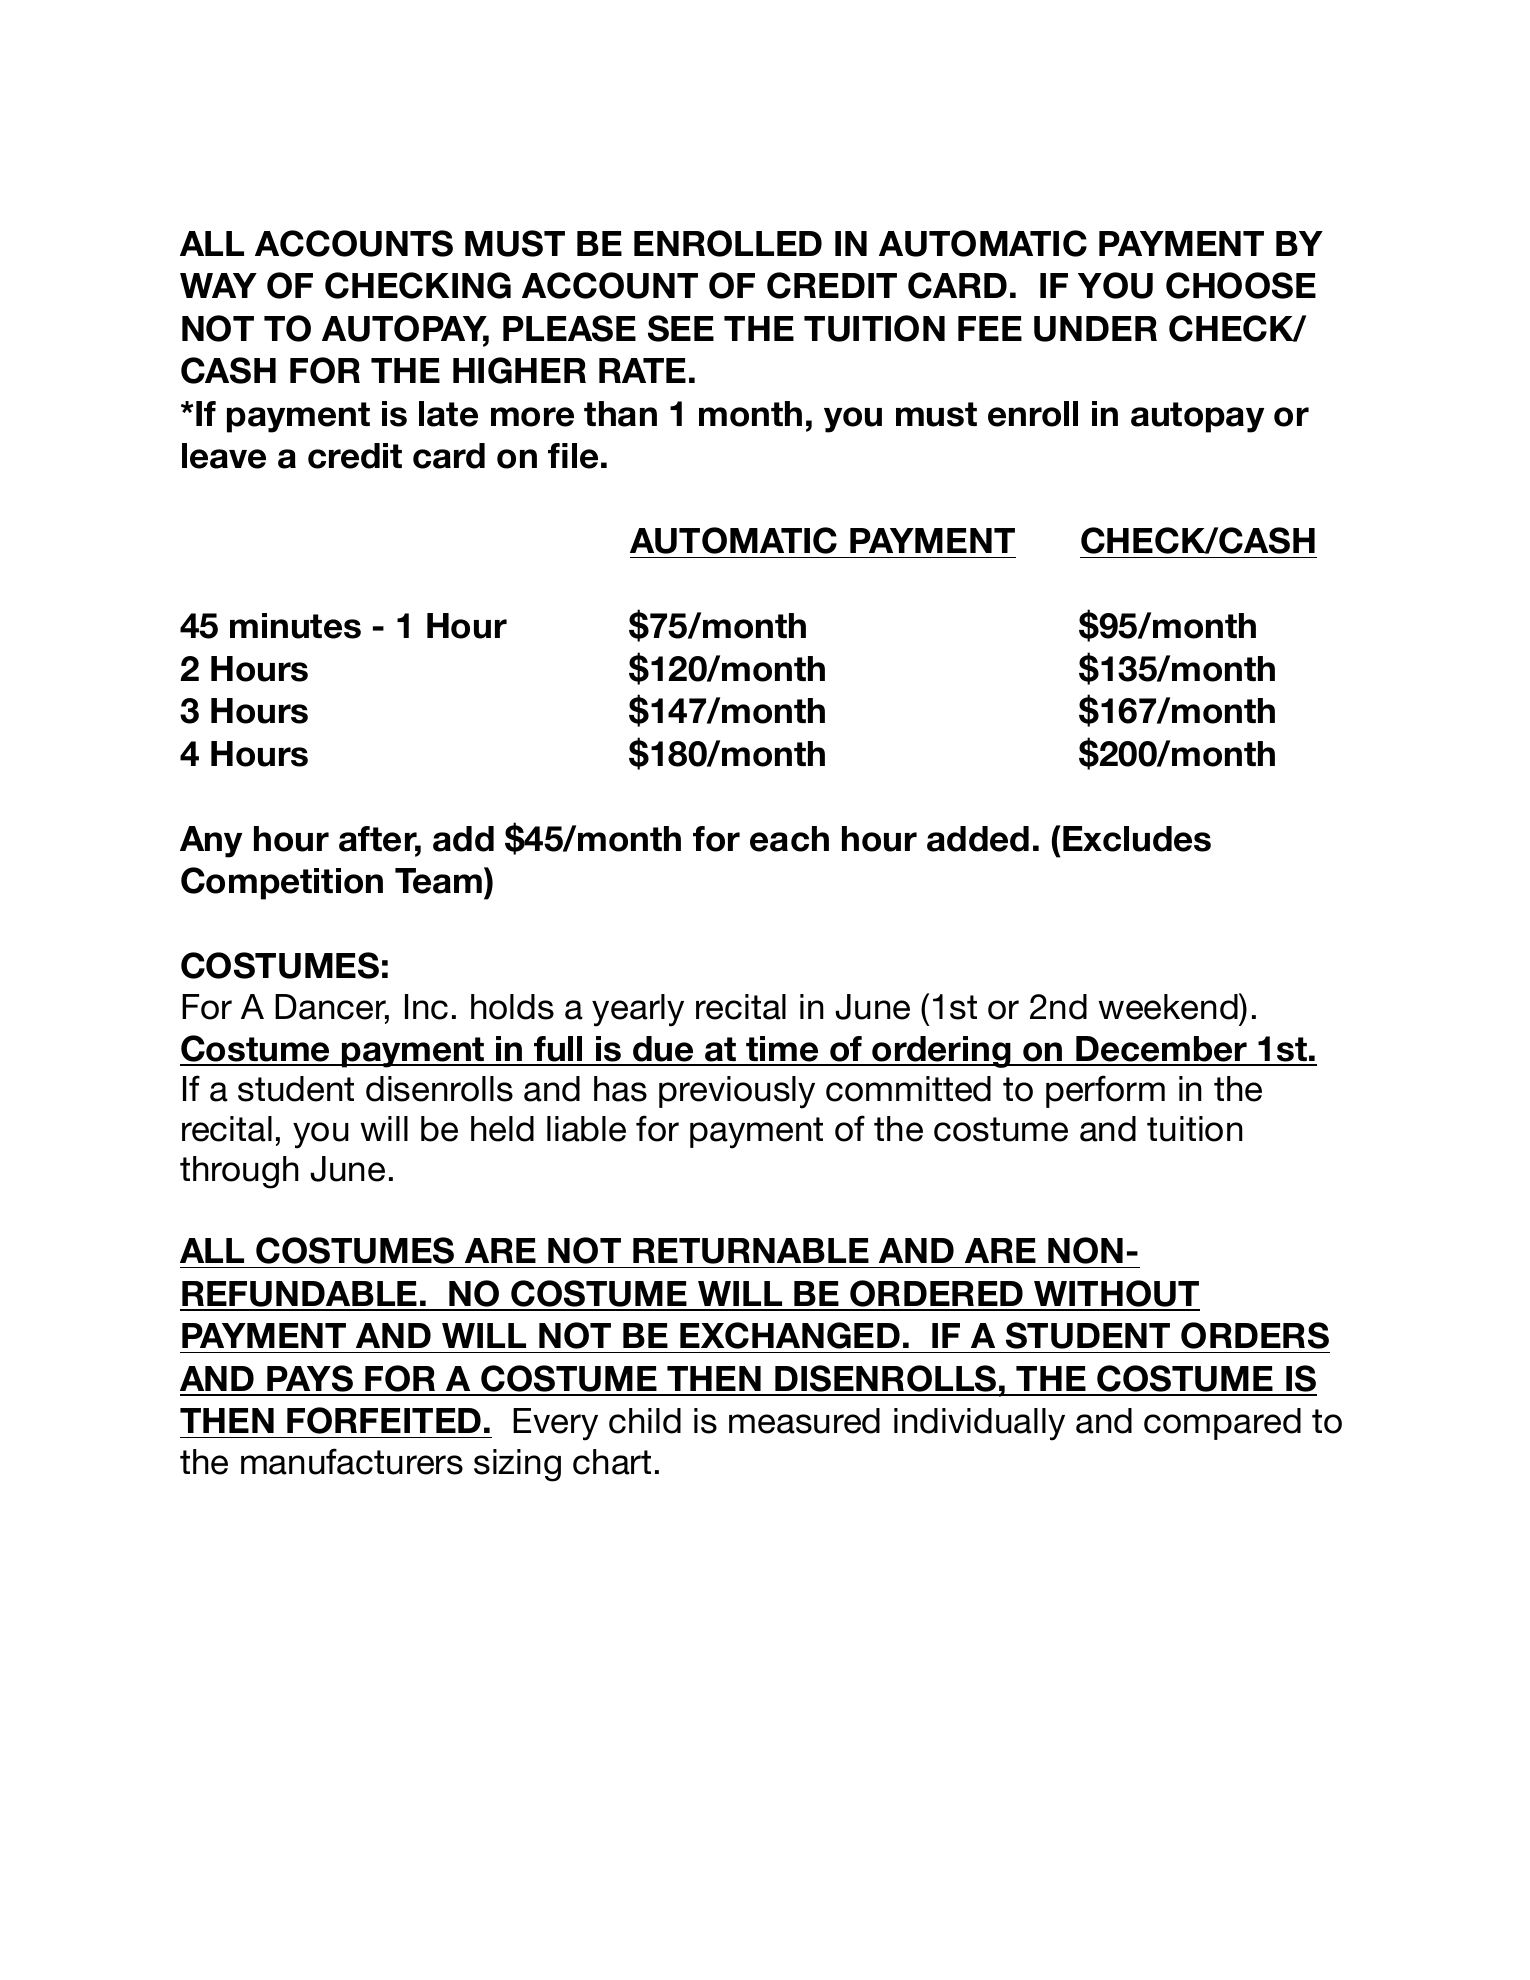 The width and height of the screenshot is (1530, 1980). I want to click on SEE, so click(681, 328).
